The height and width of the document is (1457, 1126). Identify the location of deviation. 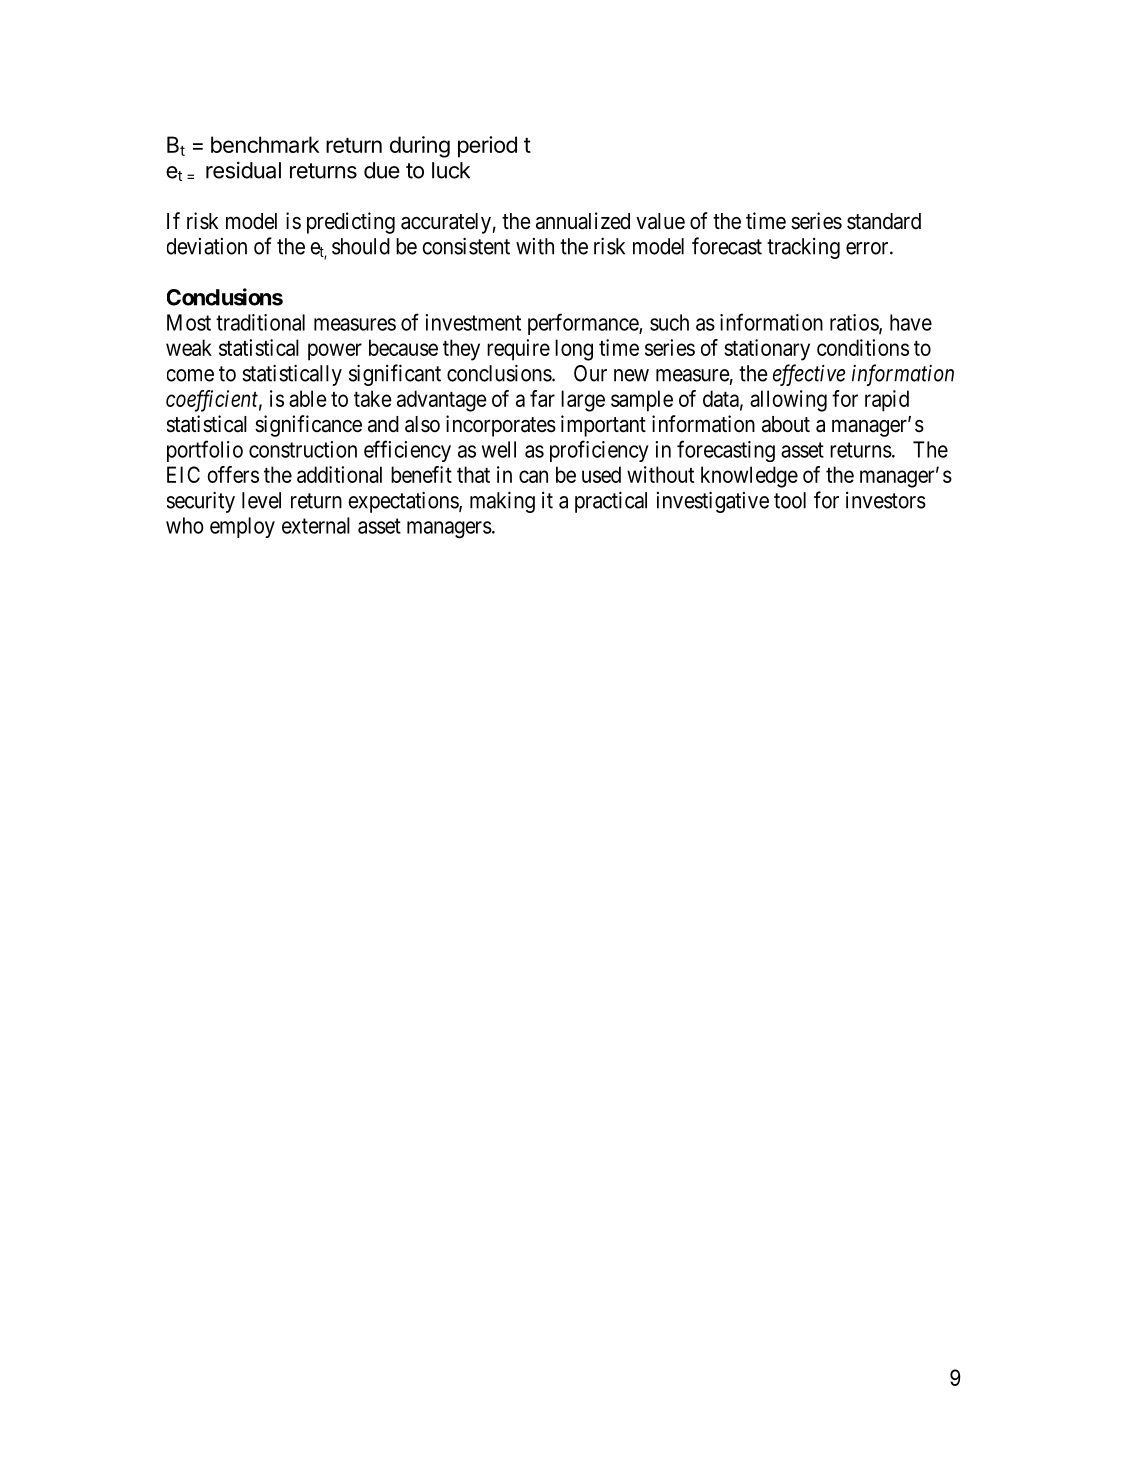
(207, 246).
